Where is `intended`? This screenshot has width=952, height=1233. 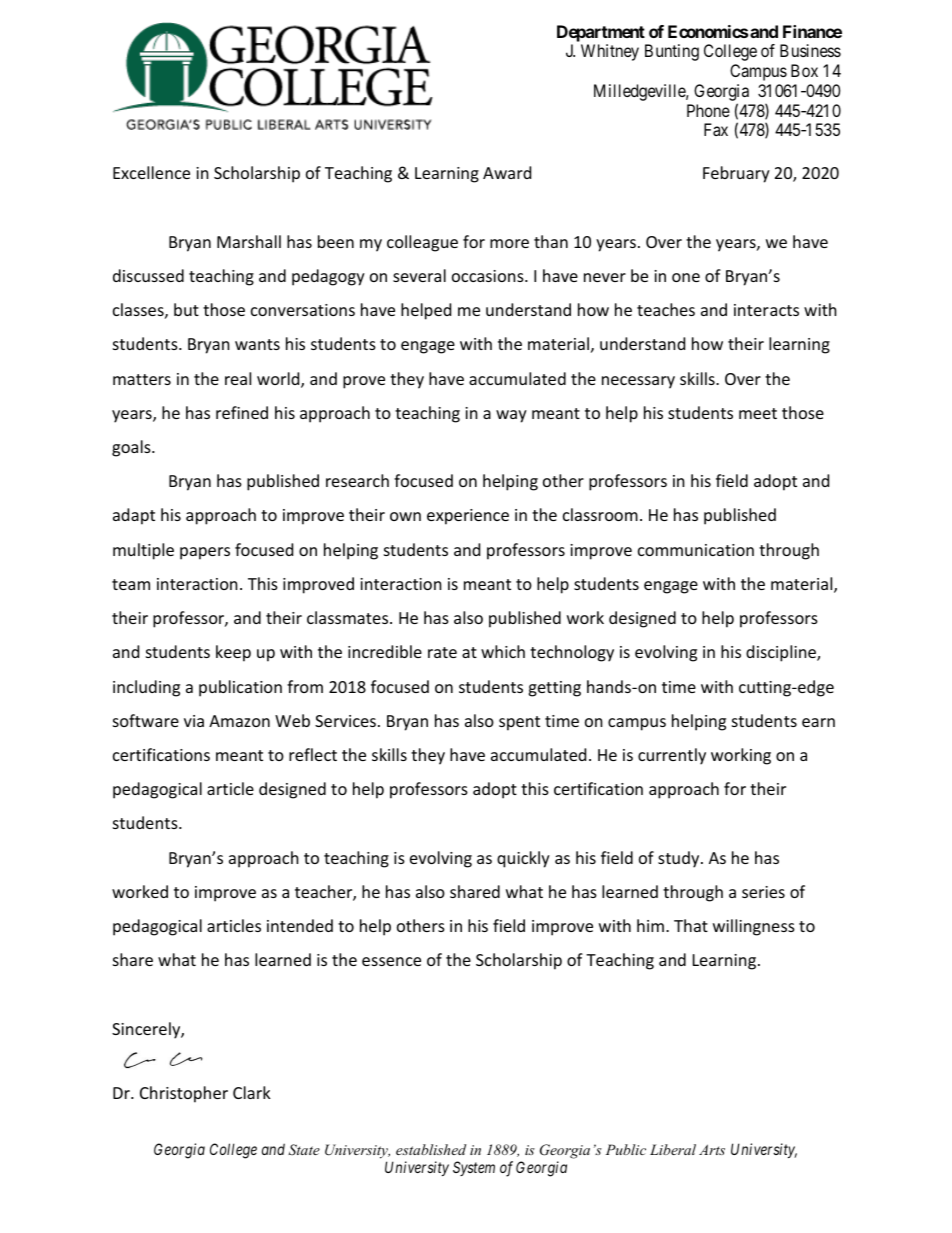 intended is located at coordinates (300, 925).
